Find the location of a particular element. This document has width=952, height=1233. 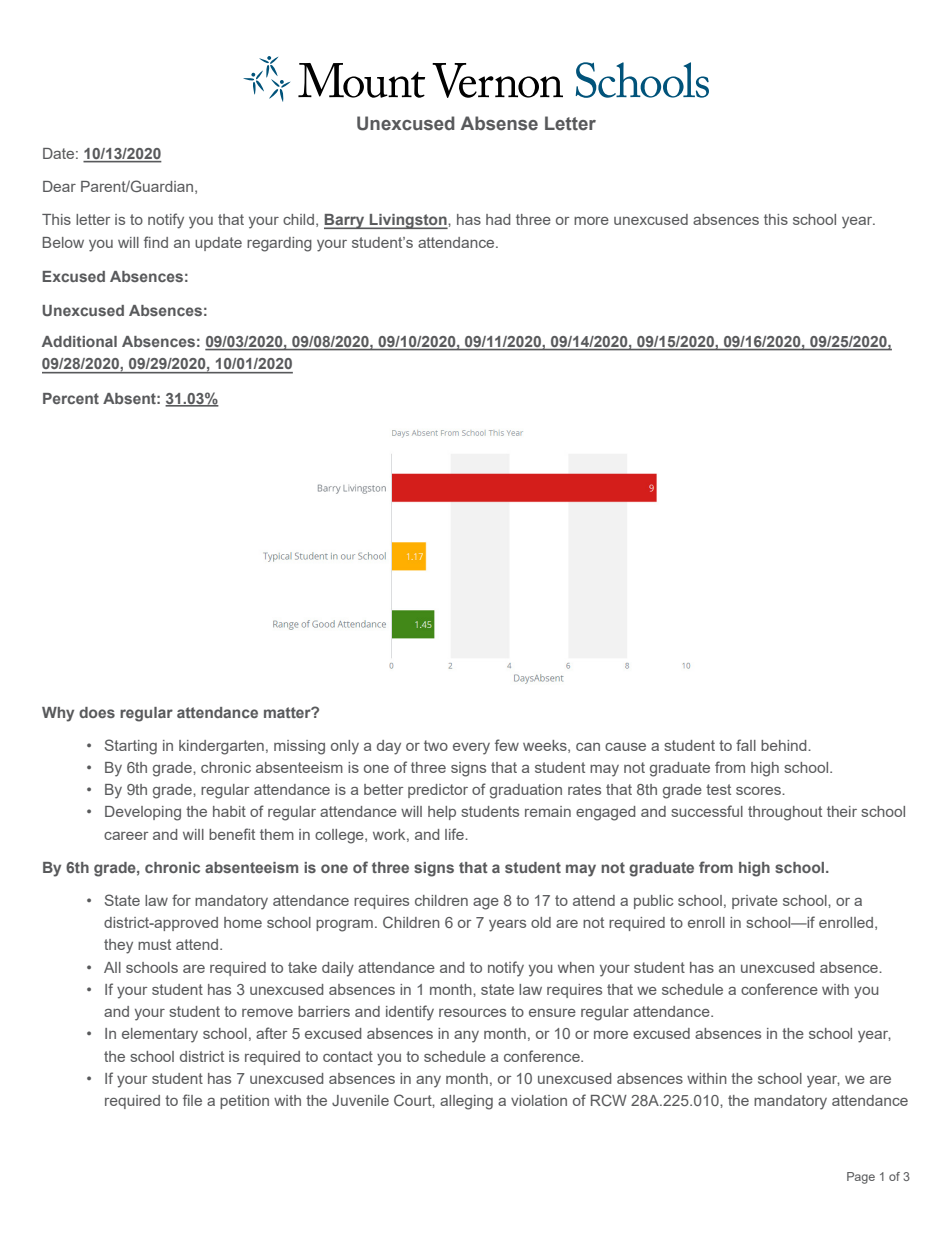

file is located at coordinates (192, 1100).
